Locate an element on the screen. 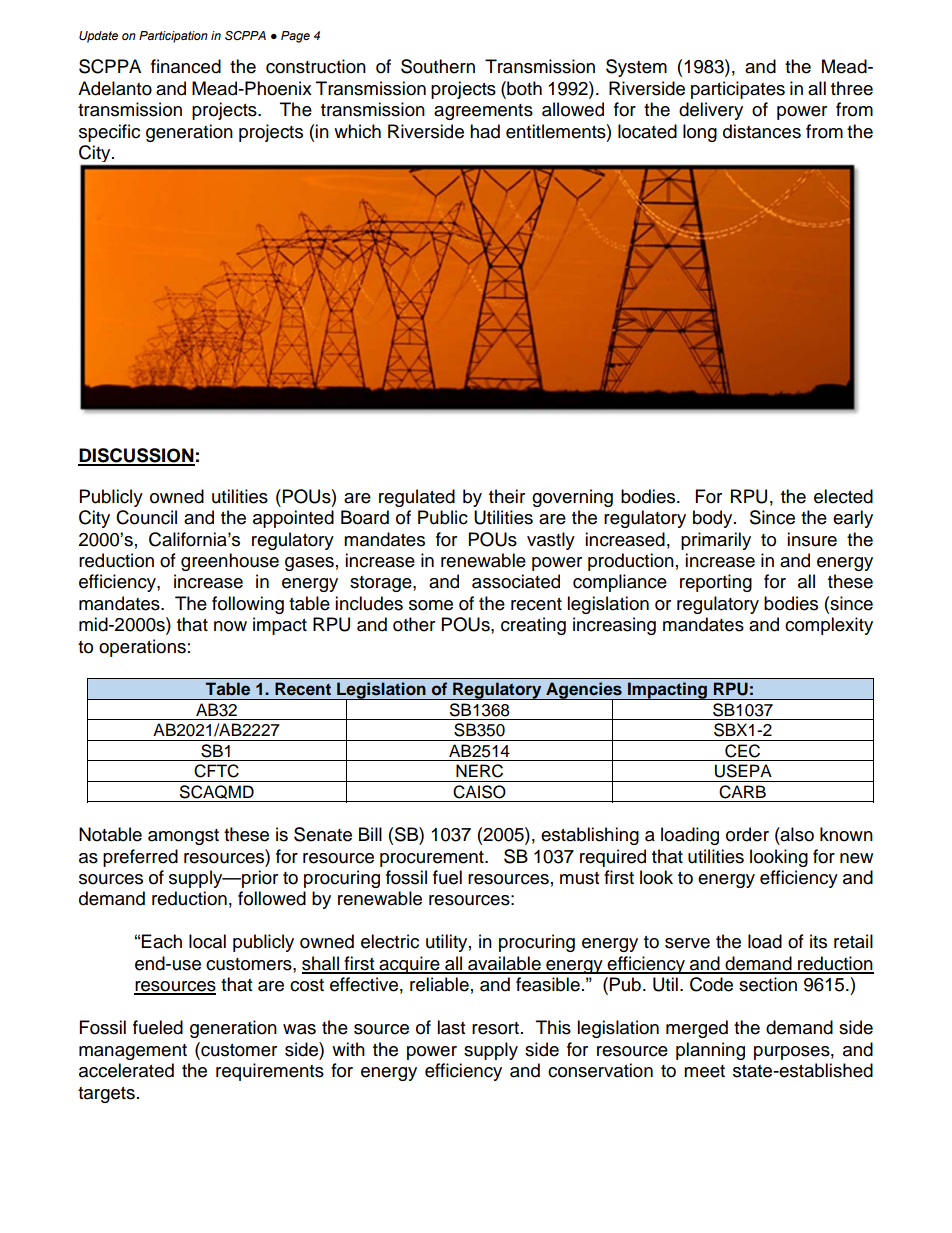 Image resolution: width=952 pixels, height=1233 pixels. associated is located at coordinates (516, 581).
